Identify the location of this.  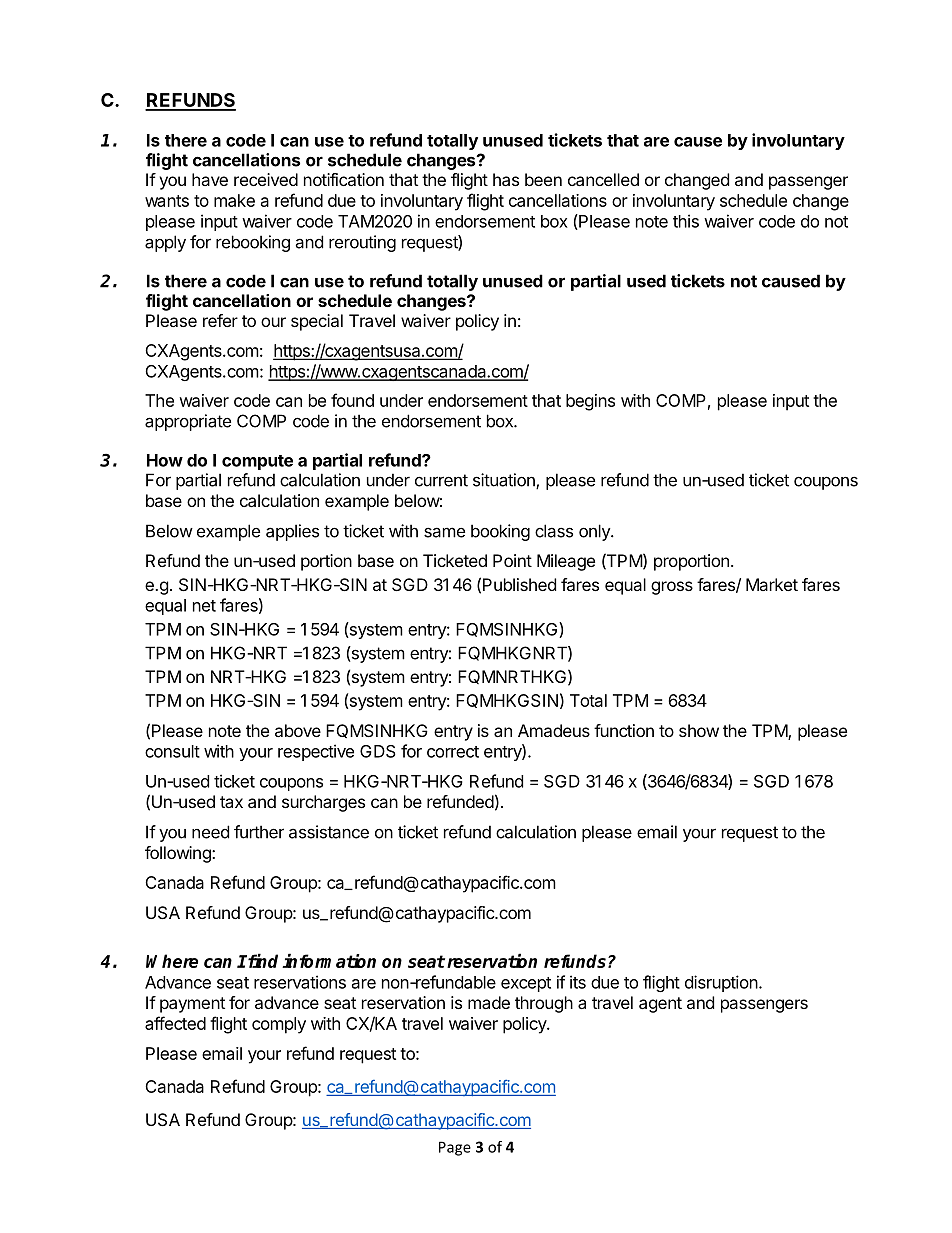
(686, 221).
